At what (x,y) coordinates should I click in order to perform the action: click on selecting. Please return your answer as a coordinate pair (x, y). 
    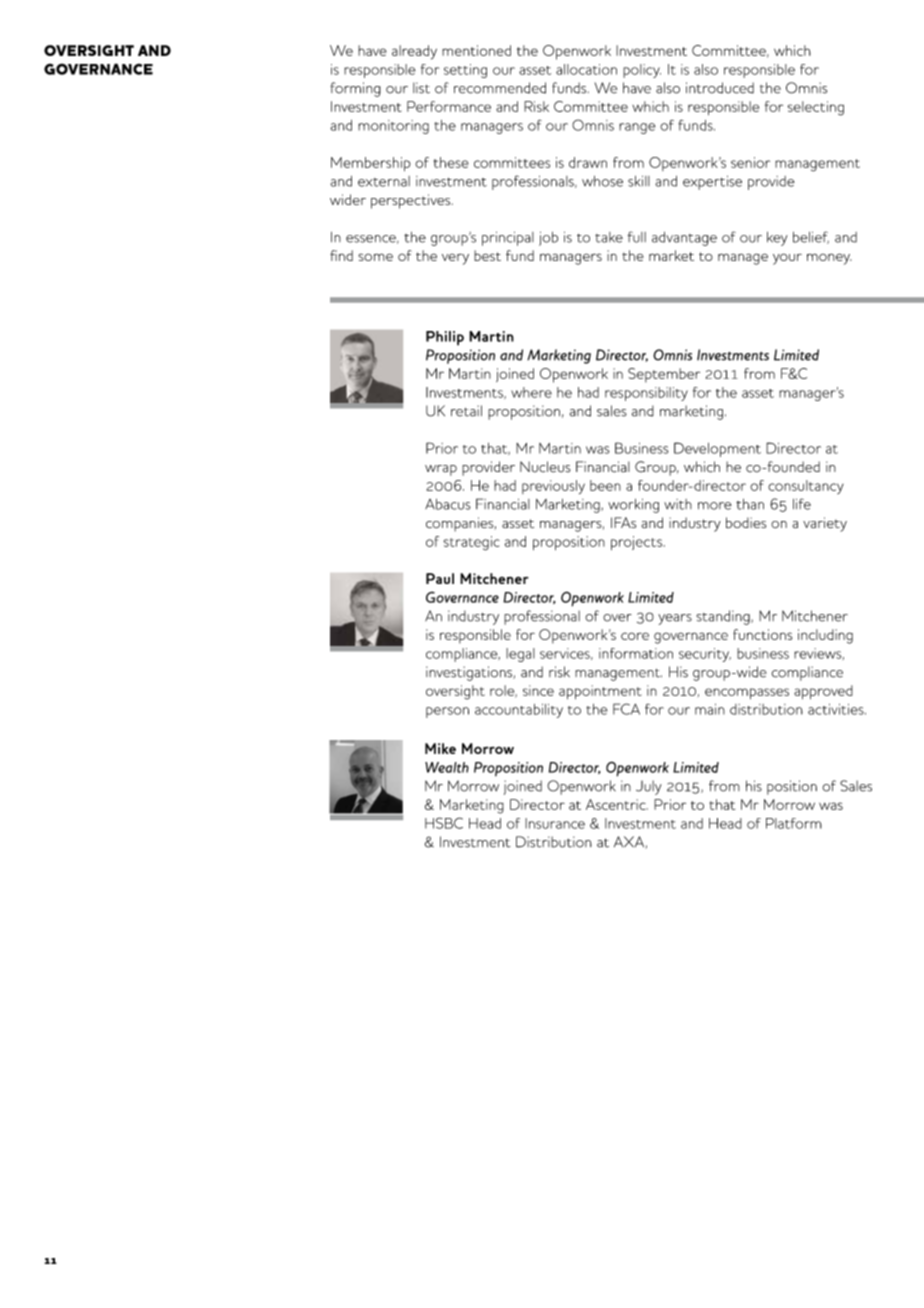
    Looking at the image, I should click on (816, 108).
